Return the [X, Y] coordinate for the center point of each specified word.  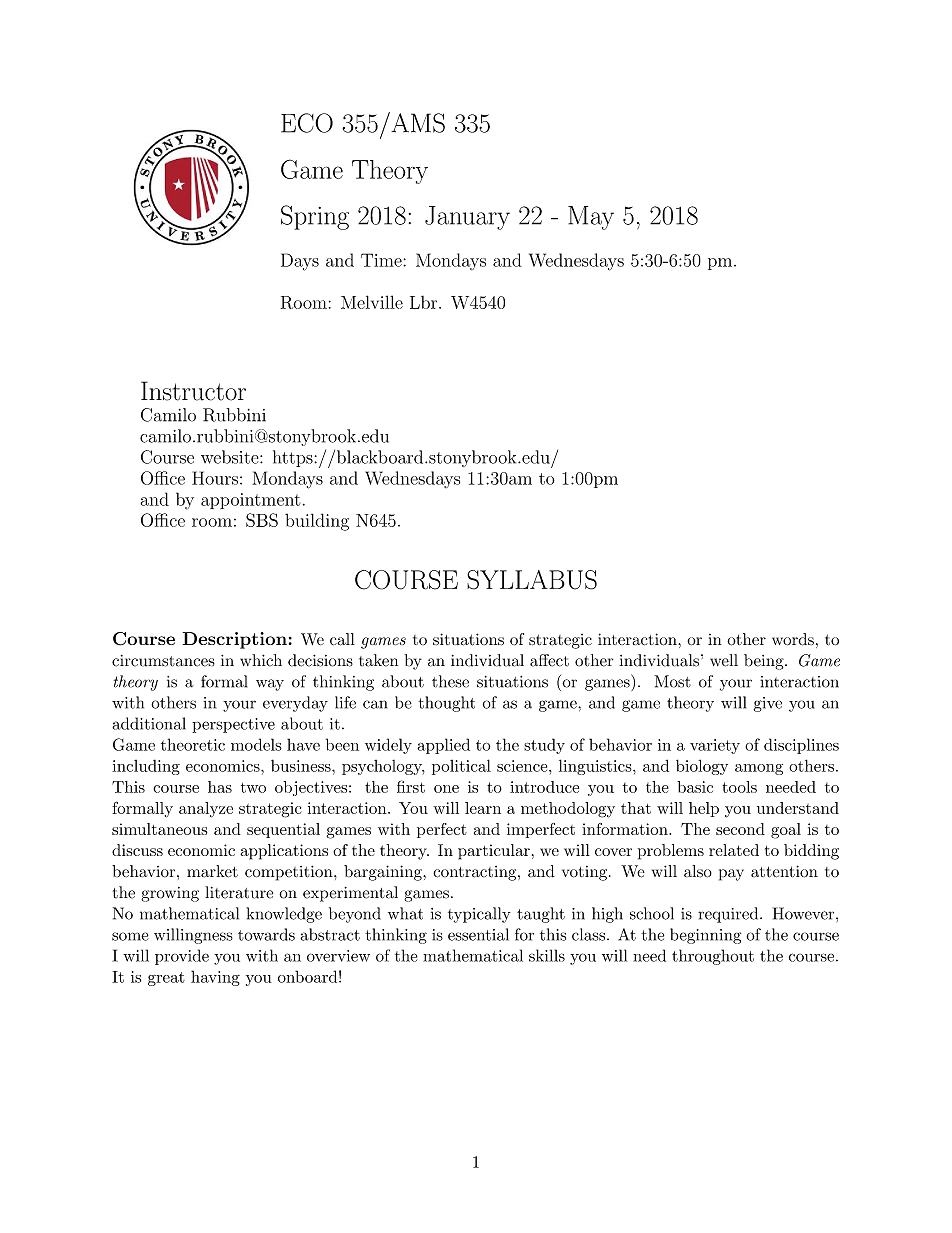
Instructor [193, 391]
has [220, 787]
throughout [713, 957]
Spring [315, 217]
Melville [372, 302]
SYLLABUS [532, 580]
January [467, 218]
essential [478, 934]
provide [182, 957]
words [793, 639]
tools [739, 787]
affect [549, 660]
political [461, 767]
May [591, 218]
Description [235, 640]
